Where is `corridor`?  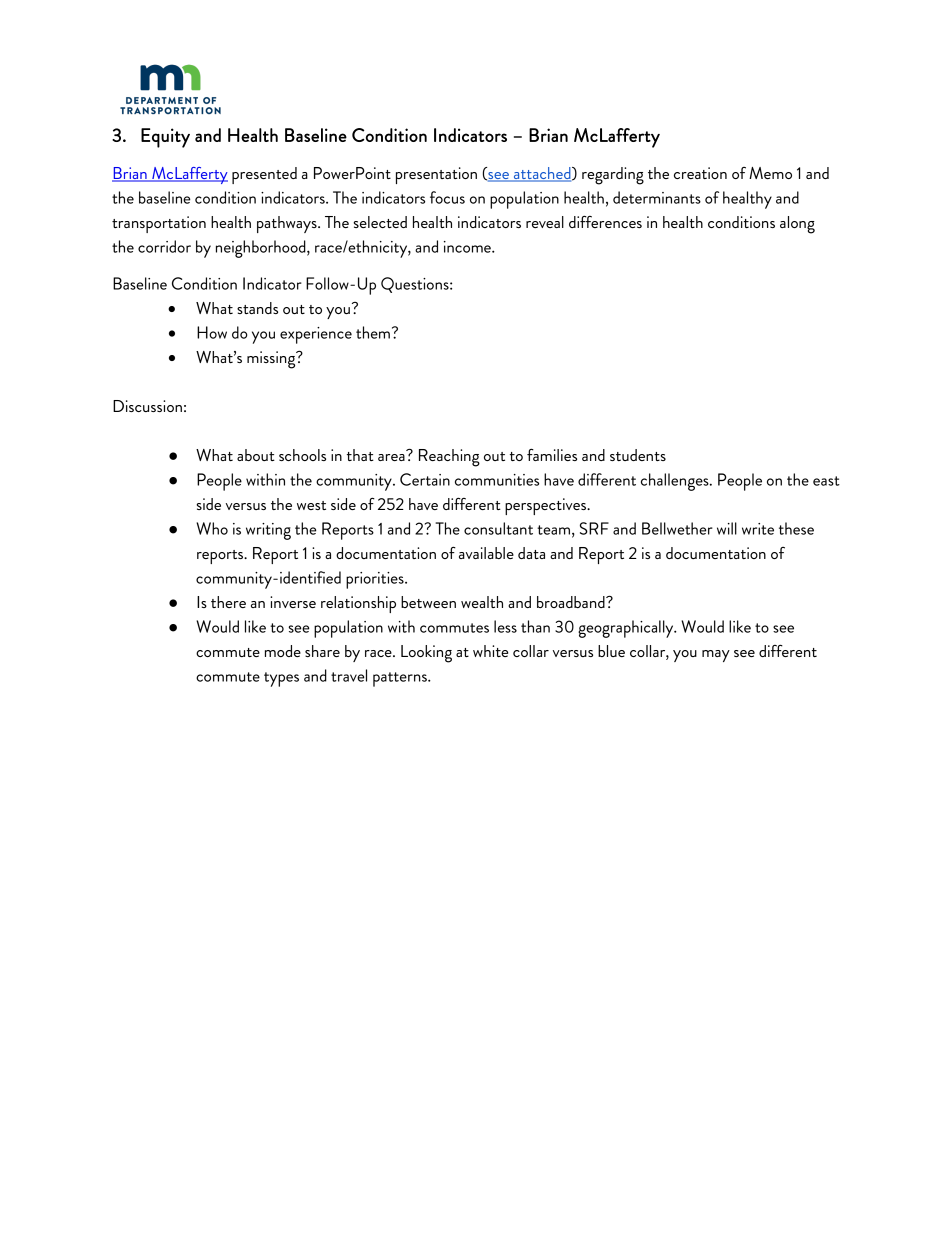
corridor is located at coordinates (164, 246).
